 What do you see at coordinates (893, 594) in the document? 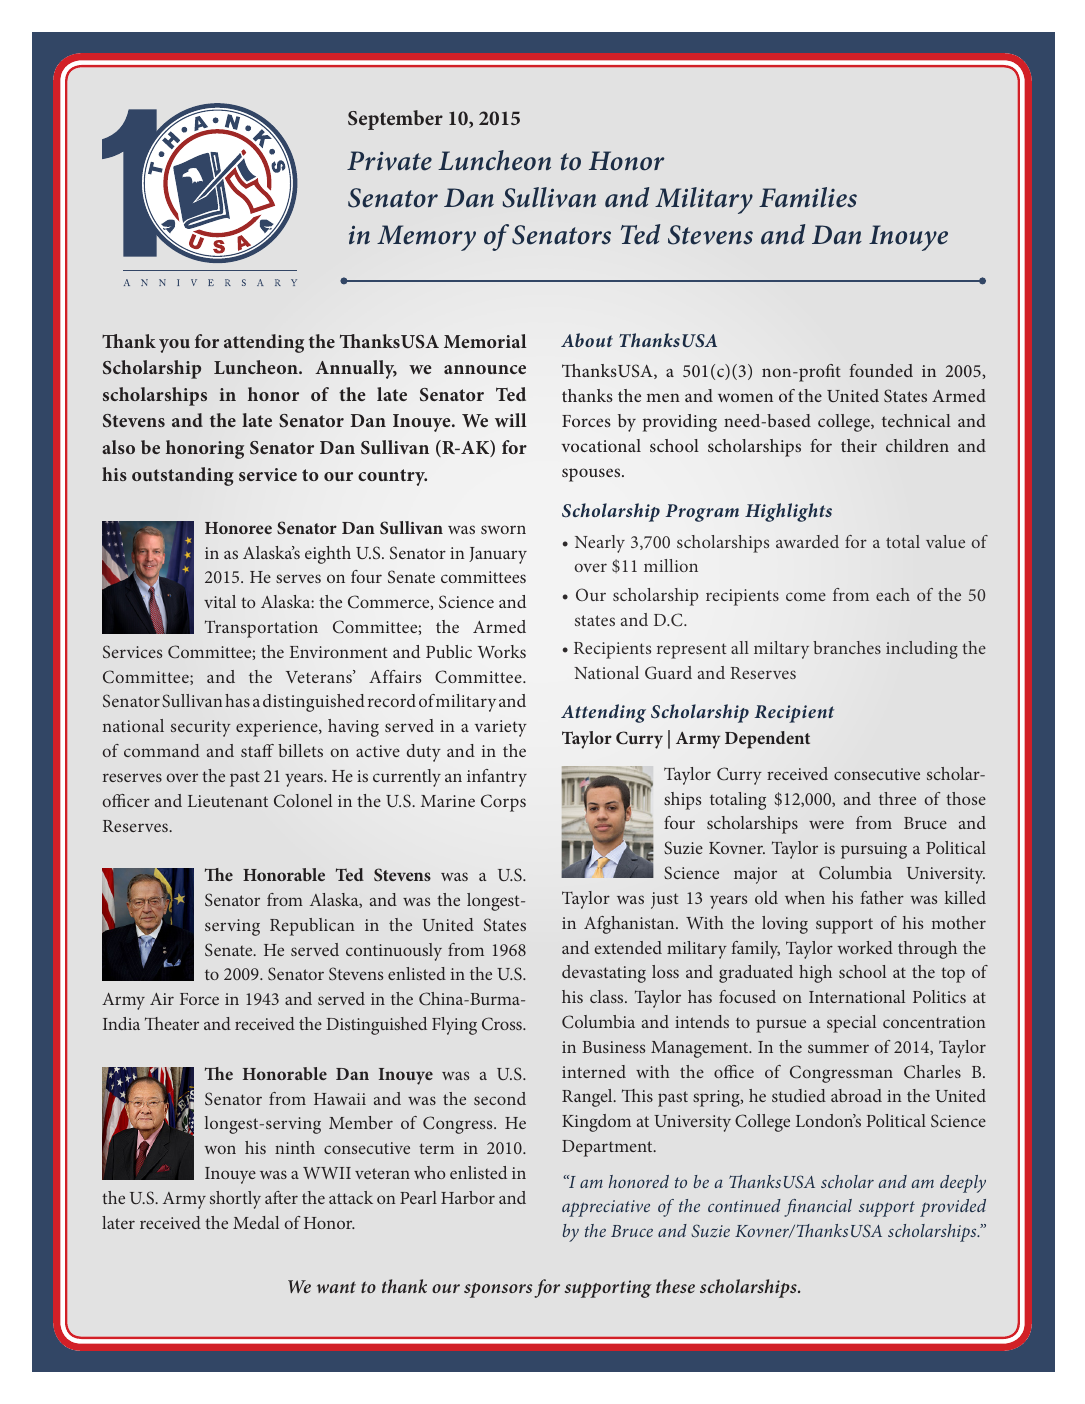
I see `each` at bounding box center [893, 594].
